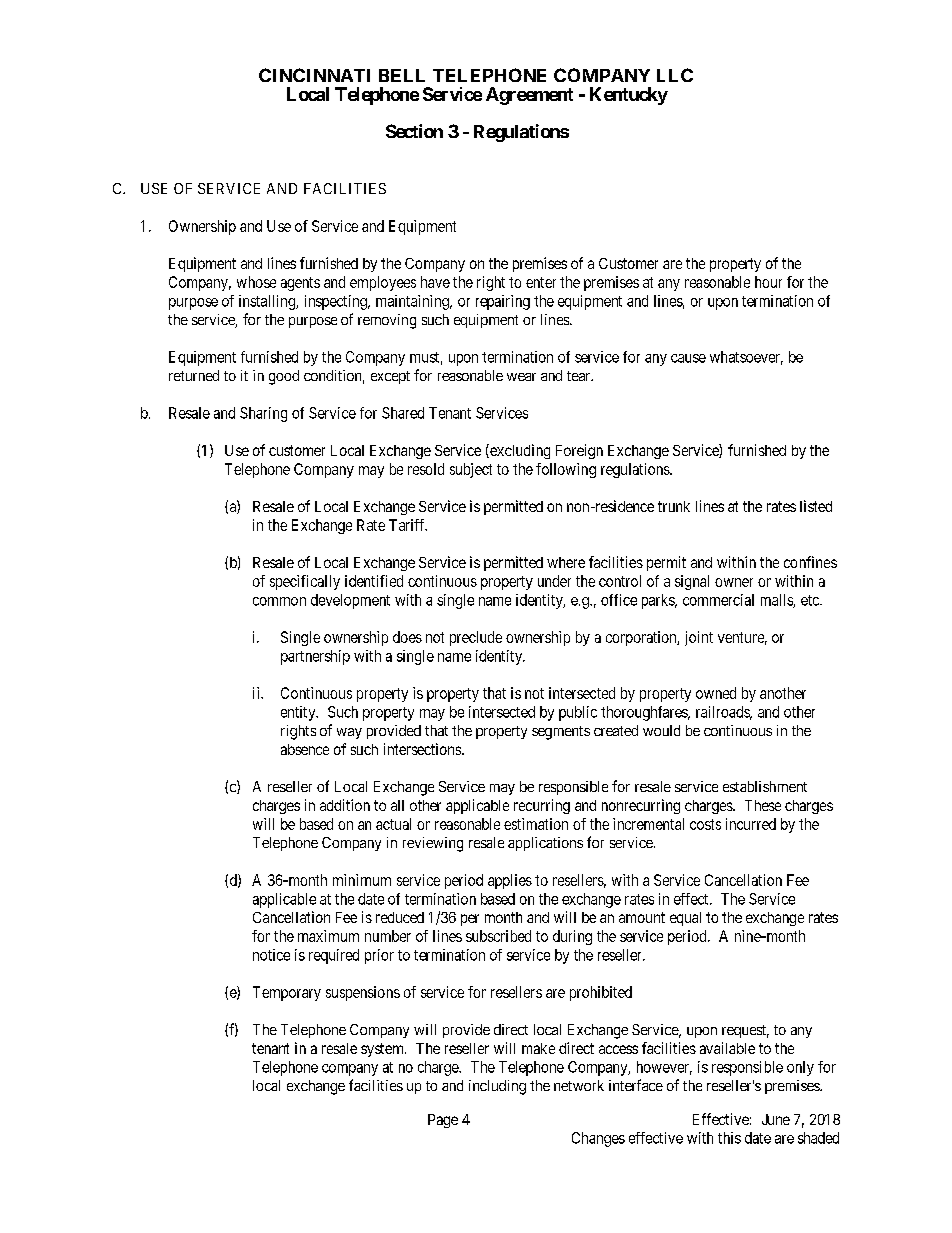 This page has height=1233, width=952. Describe the element at coordinates (314, 75) in the page. I see `CINCINNATI` at that location.
